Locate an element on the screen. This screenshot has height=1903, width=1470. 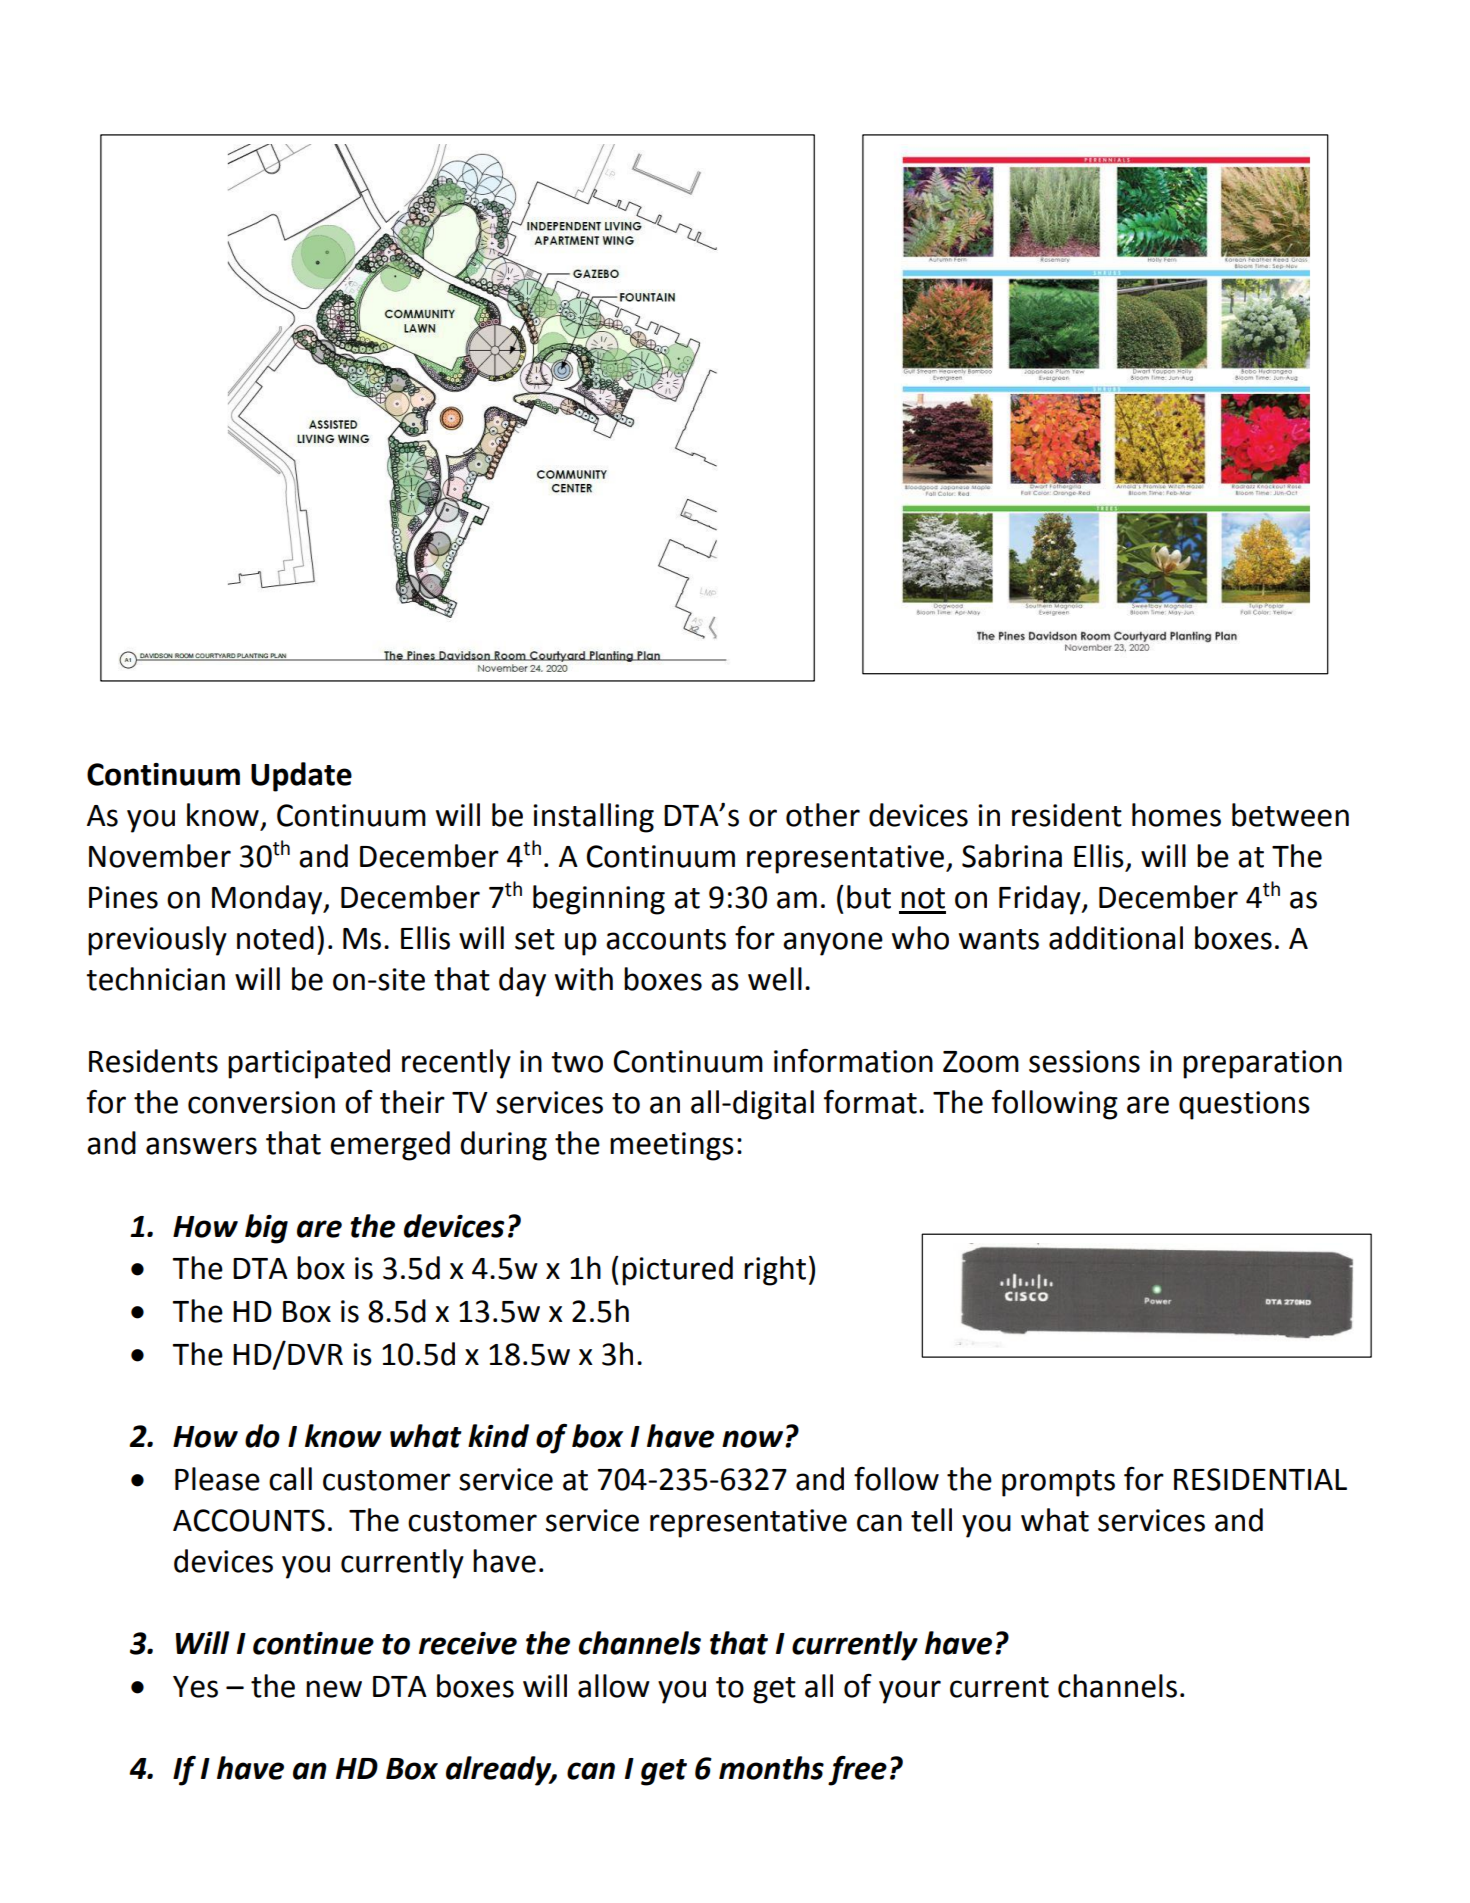
tell is located at coordinates (931, 1520).
